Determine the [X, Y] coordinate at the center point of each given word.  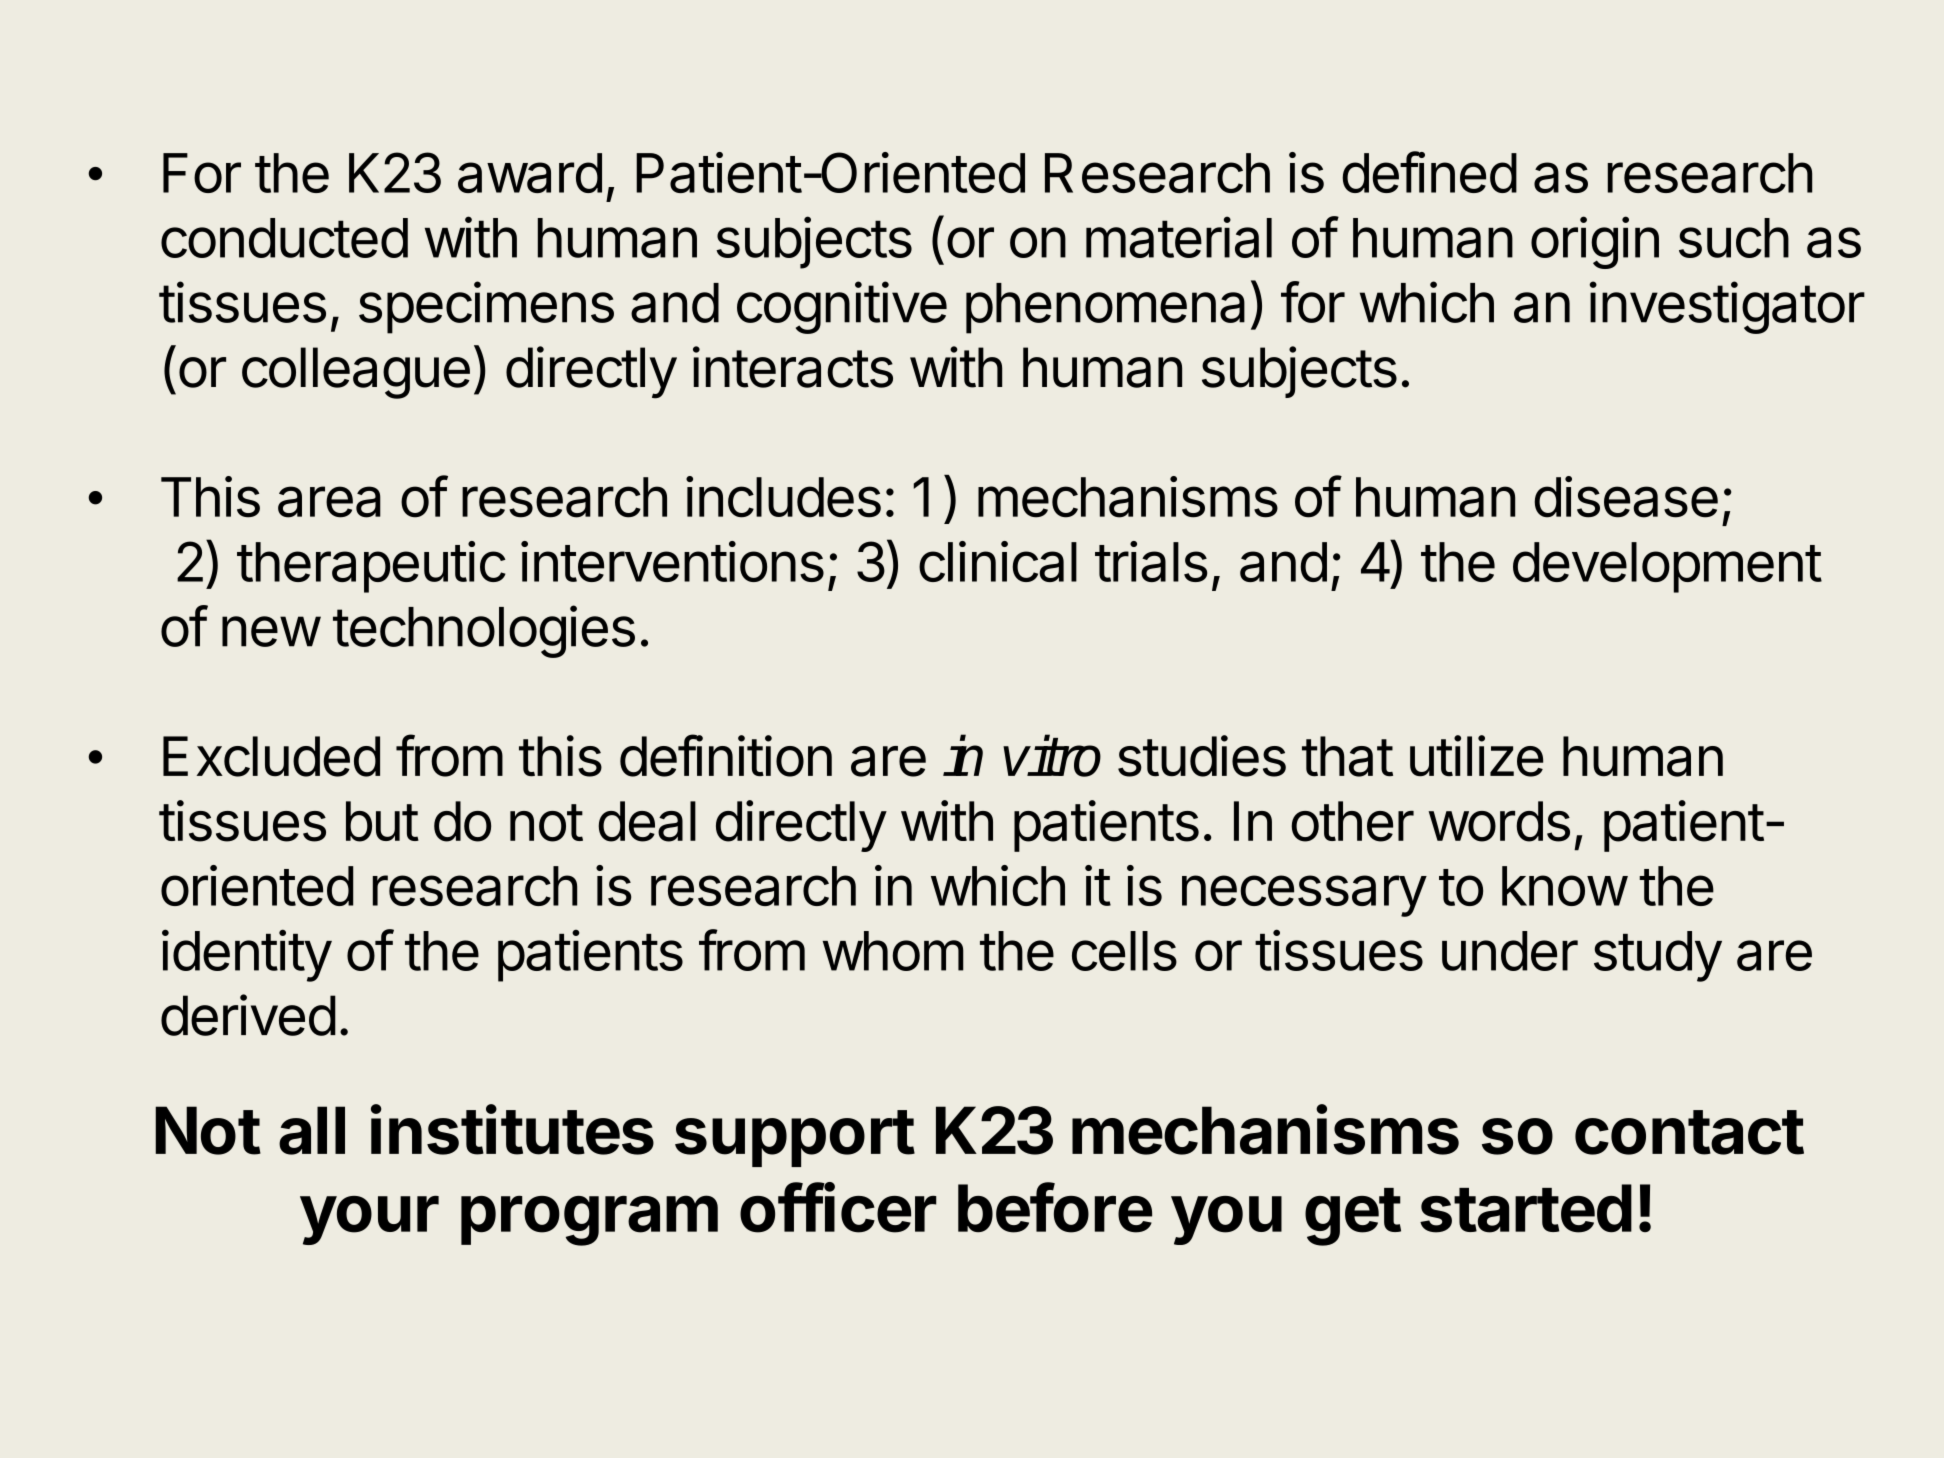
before [1055, 1207]
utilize [1476, 756]
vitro [1052, 756]
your [369, 1220]
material [1179, 237]
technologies [484, 631]
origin [1595, 242]
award [530, 173]
